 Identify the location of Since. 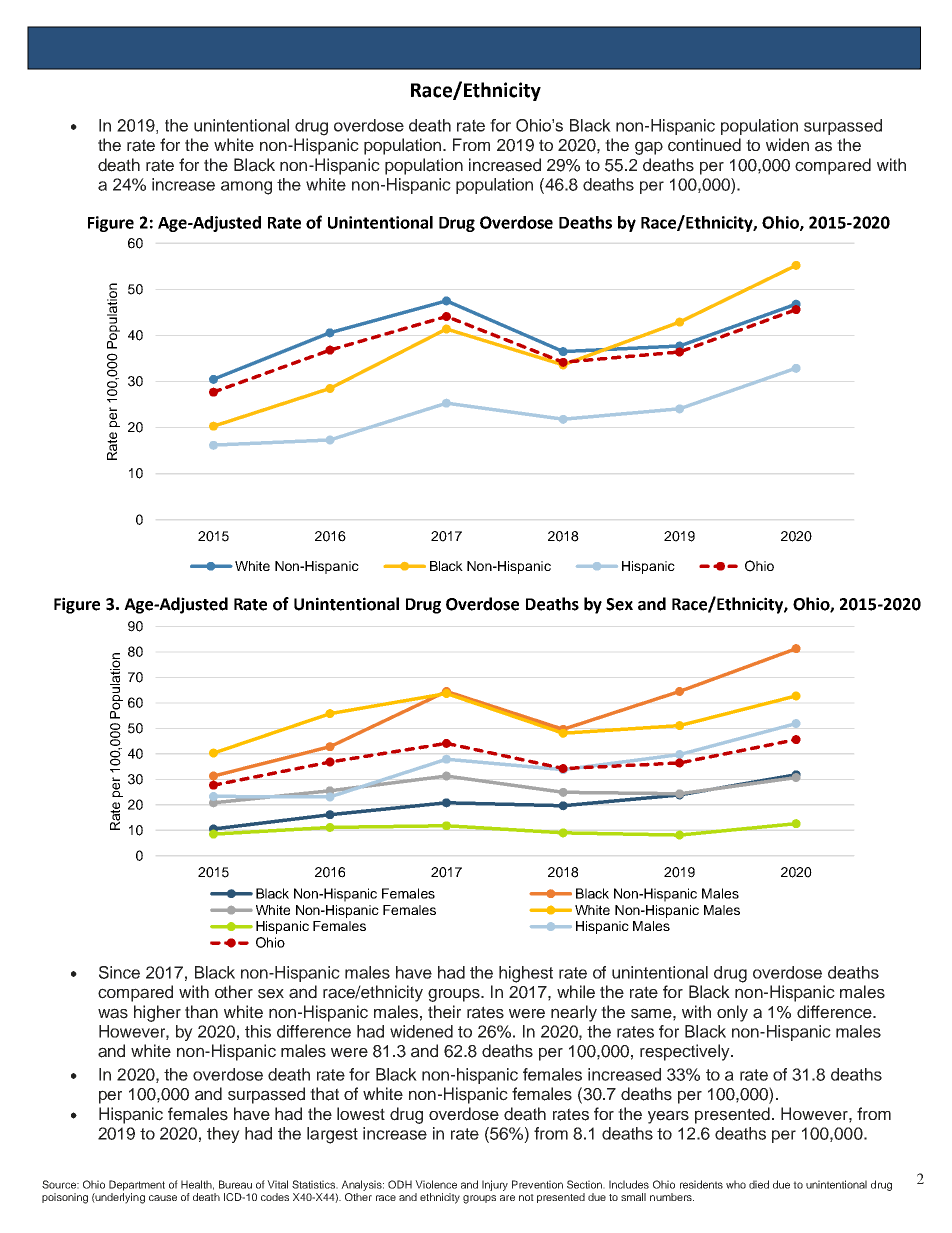
(119, 972).
